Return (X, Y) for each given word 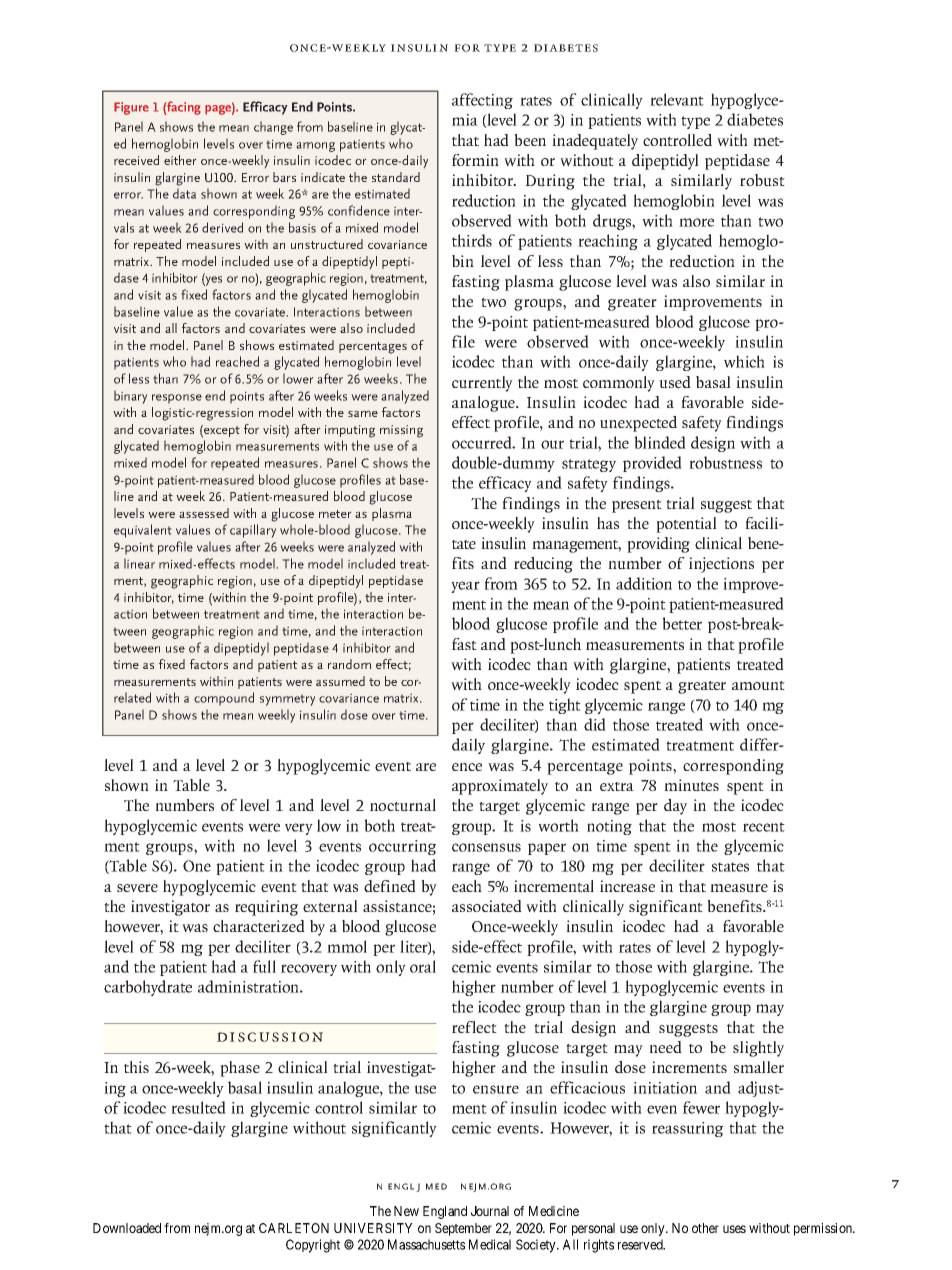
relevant (677, 99)
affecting (482, 101)
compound (224, 699)
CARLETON (294, 1228)
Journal (490, 1211)
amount (758, 686)
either (180, 160)
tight (565, 706)
